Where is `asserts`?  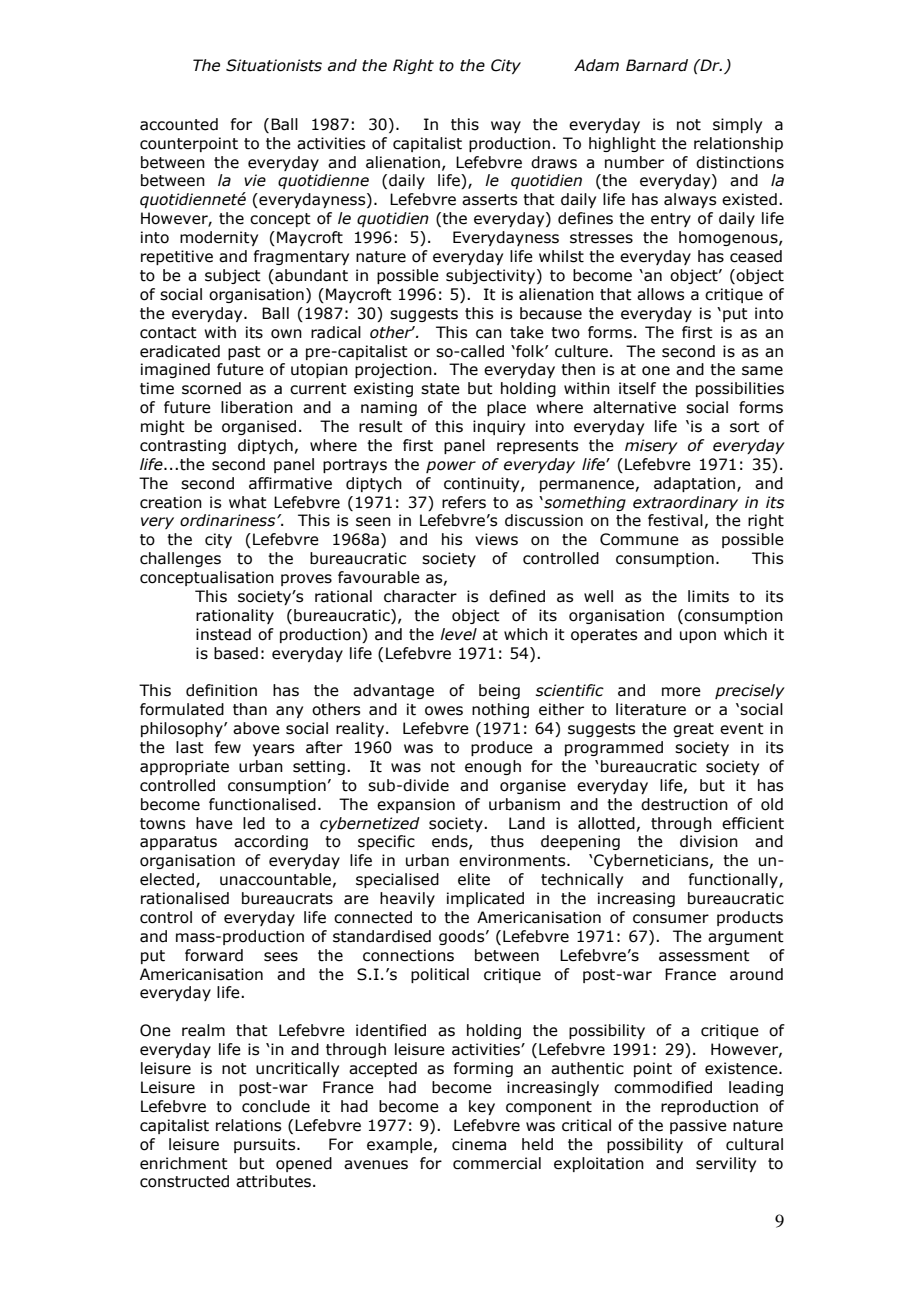 asserts is located at coordinates (489, 200).
